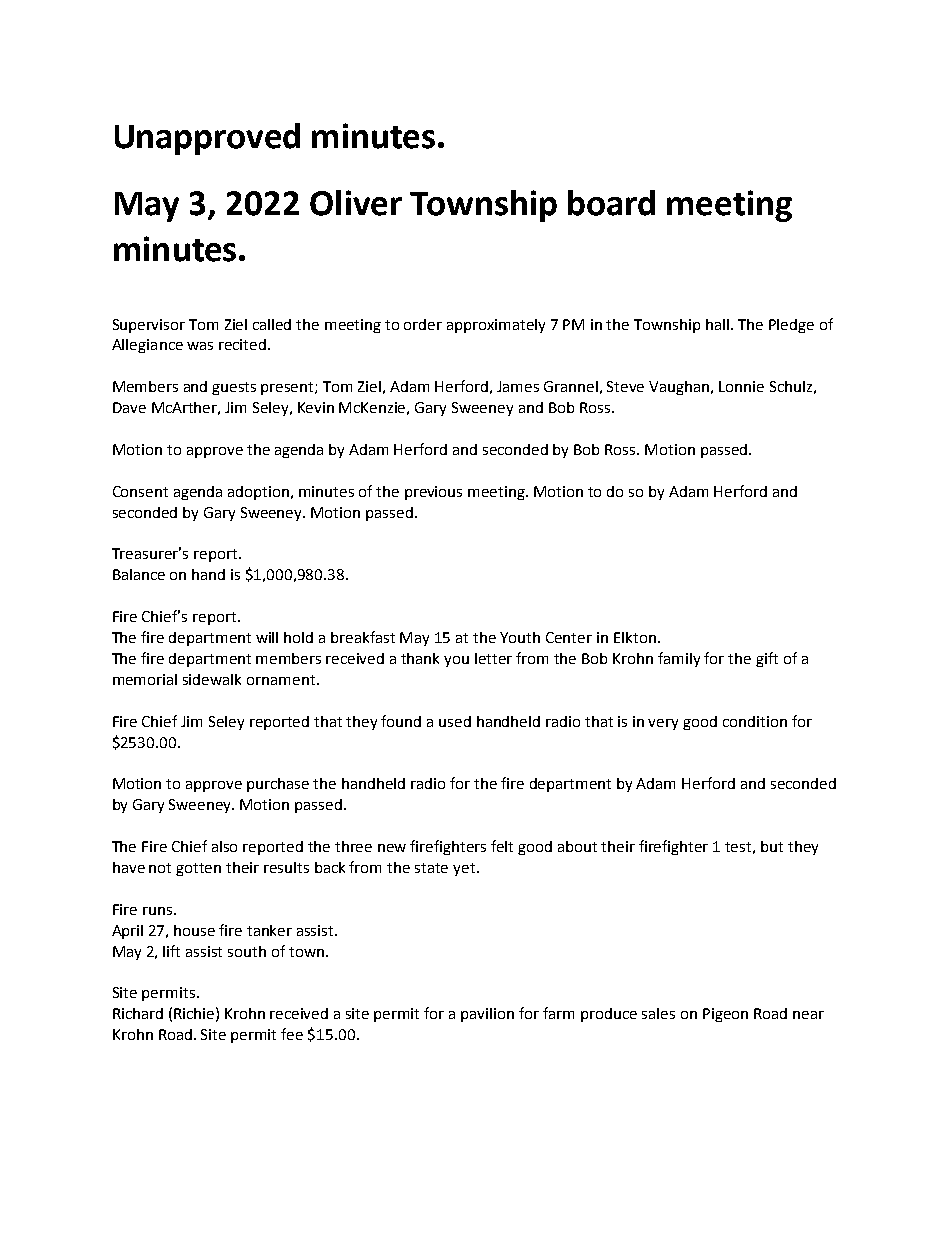  What do you see at coordinates (719, 324) in the page?
I see `hall` at bounding box center [719, 324].
